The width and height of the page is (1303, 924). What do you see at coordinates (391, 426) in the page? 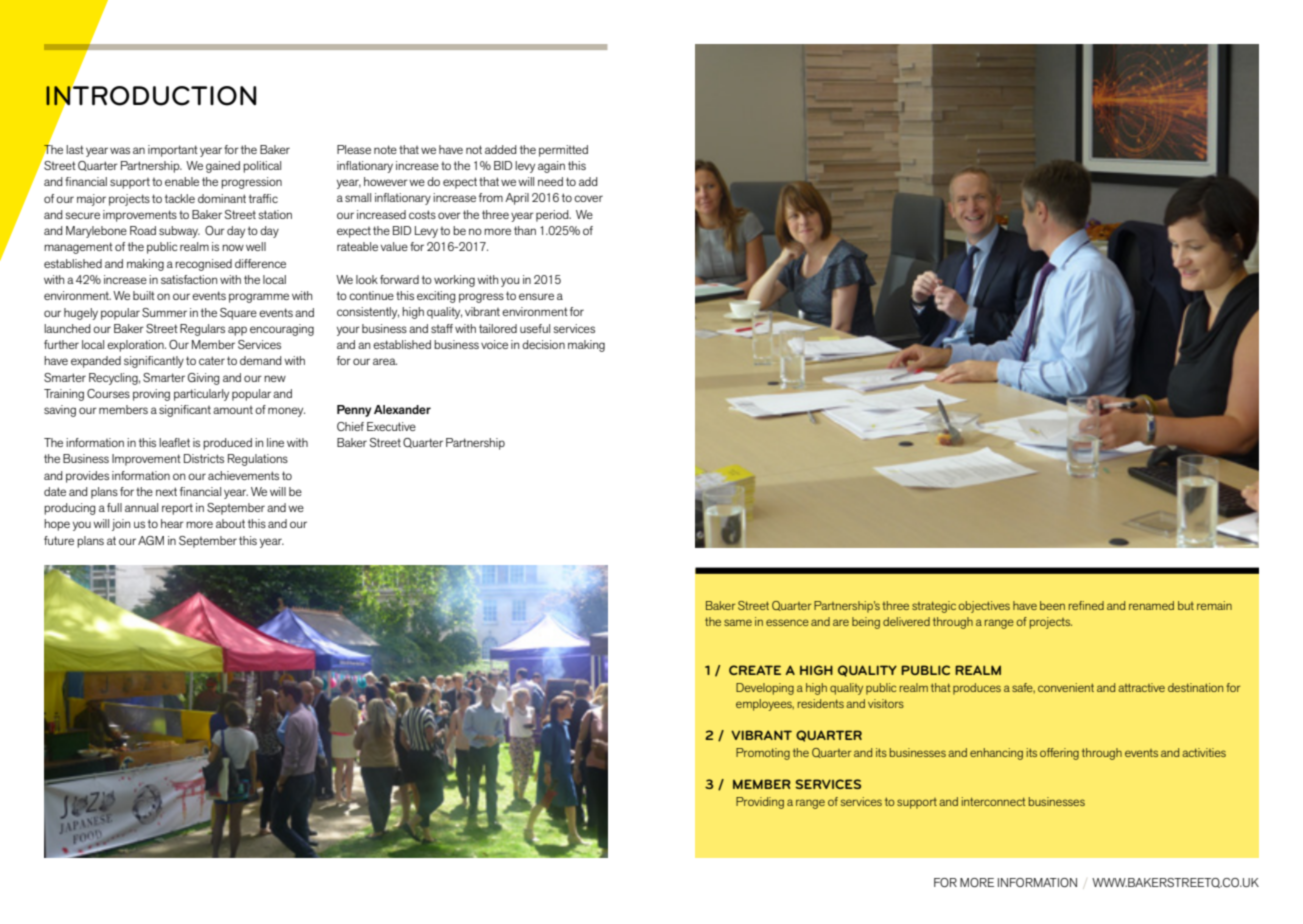
I see `Executive` at bounding box center [391, 426].
